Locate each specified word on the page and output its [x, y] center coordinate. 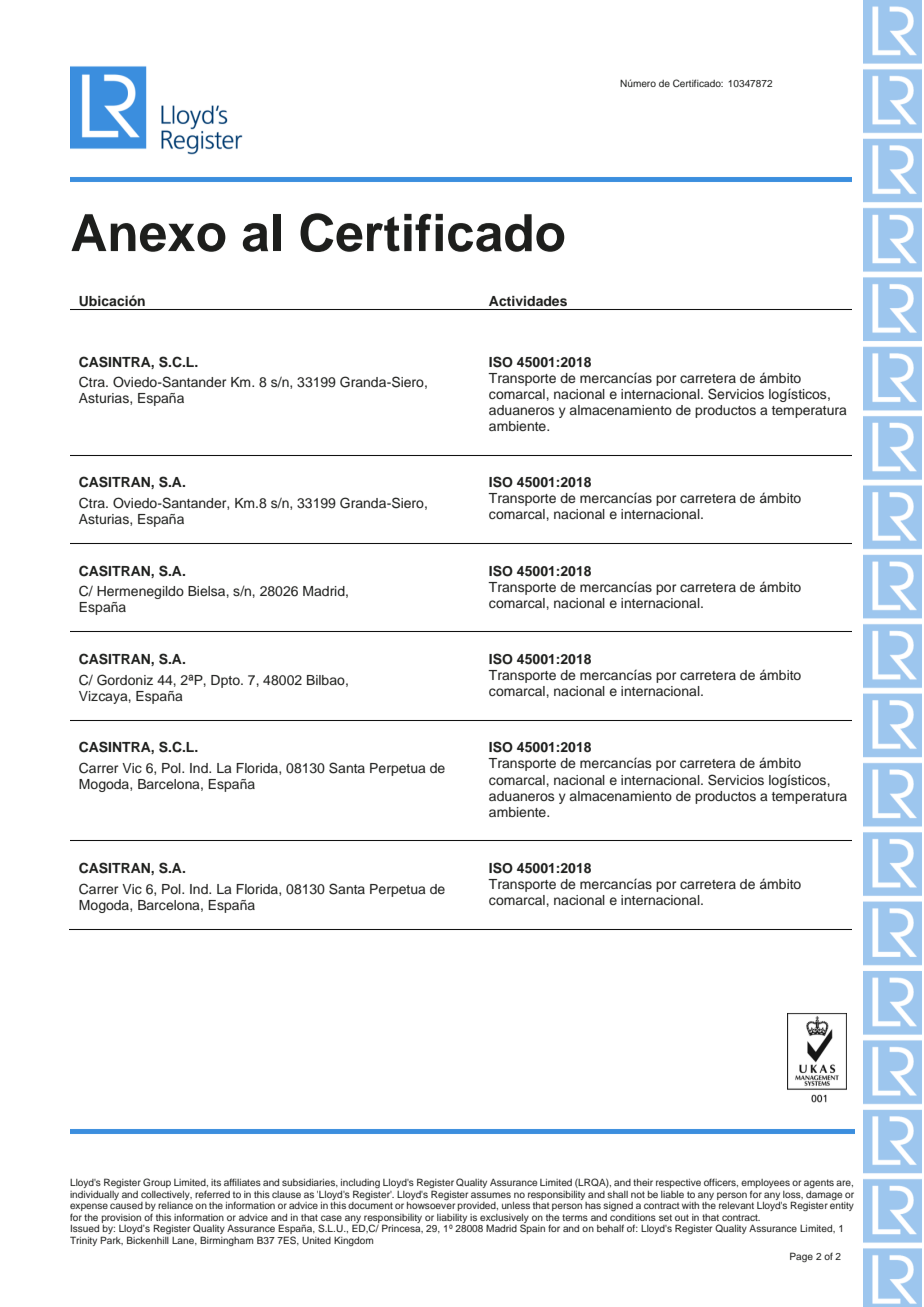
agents [819, 1183]
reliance [175, 1205]
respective [678, 1183]
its [216, 1182]
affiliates [242, 1182]
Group [157, 1183]
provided [478, 1206]
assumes [491, 1195]
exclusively [504, 1219]
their [643, 1182]
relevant [736, 1205]
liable [672, 1194]
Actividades [528, 301]
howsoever [431, 1204]
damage [824, 1195]
